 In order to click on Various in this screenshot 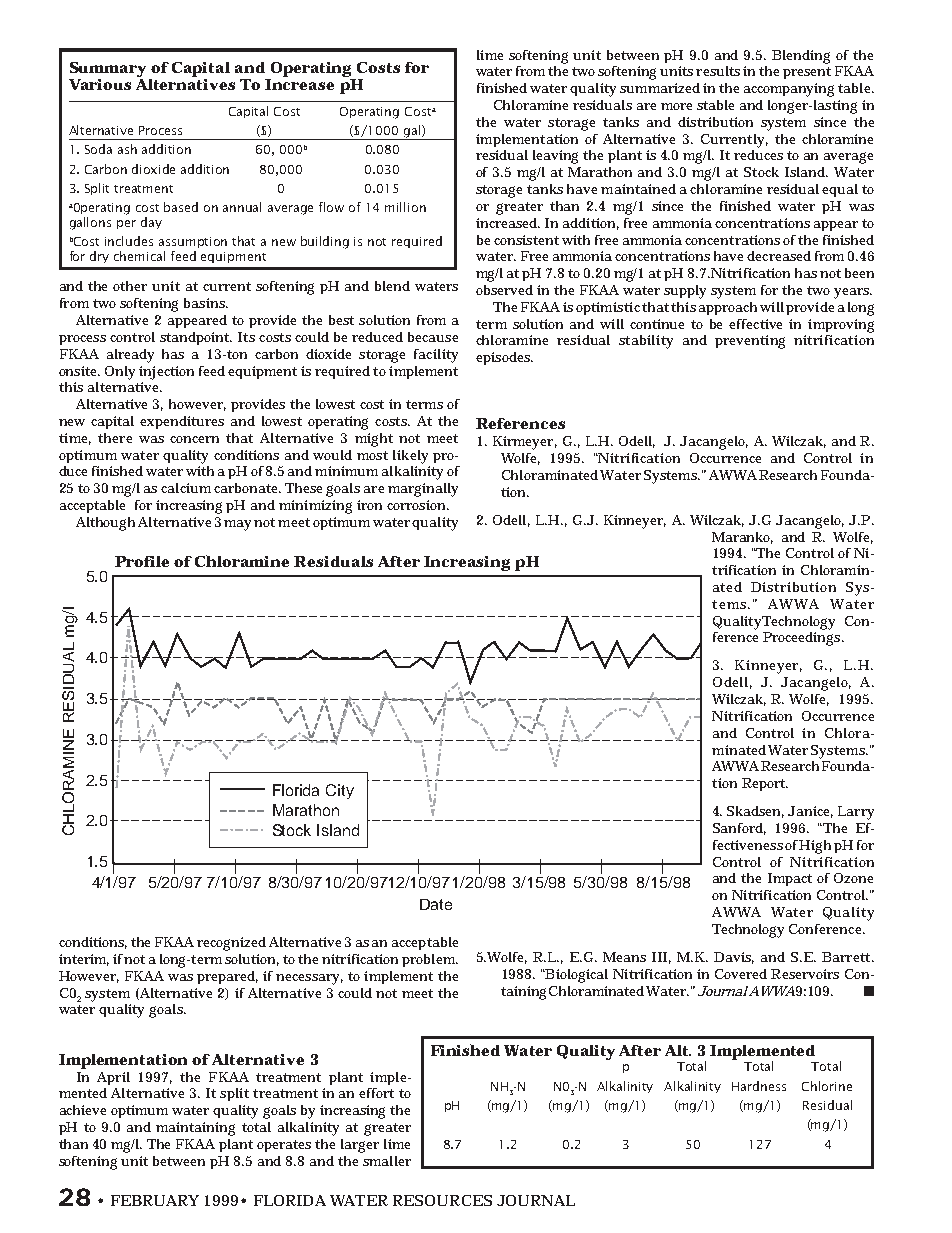, I will do `click(100, 84)`.
